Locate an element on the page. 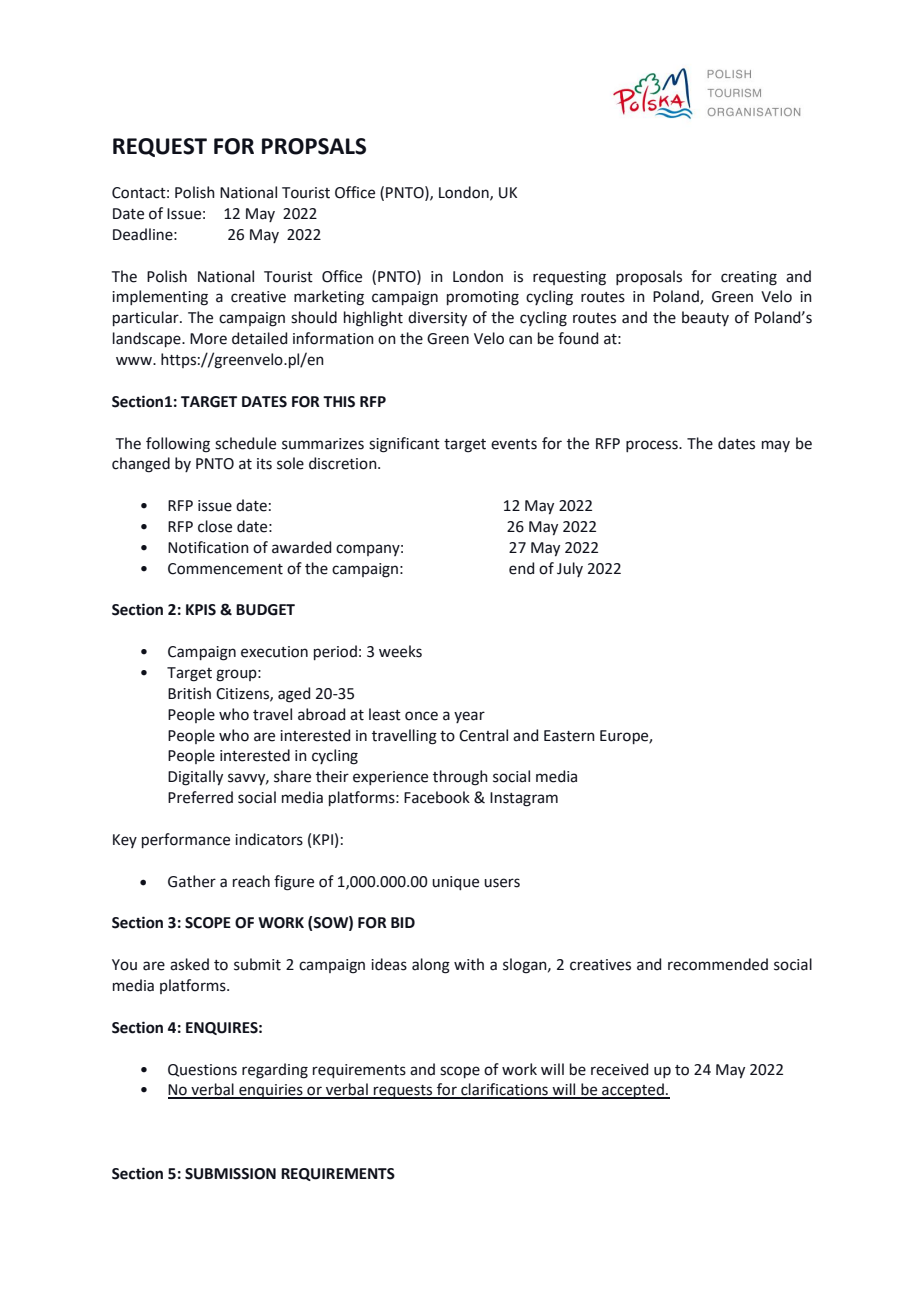 The height and width of the page is (1308, 924). close is located at coordinates (215, 526).
